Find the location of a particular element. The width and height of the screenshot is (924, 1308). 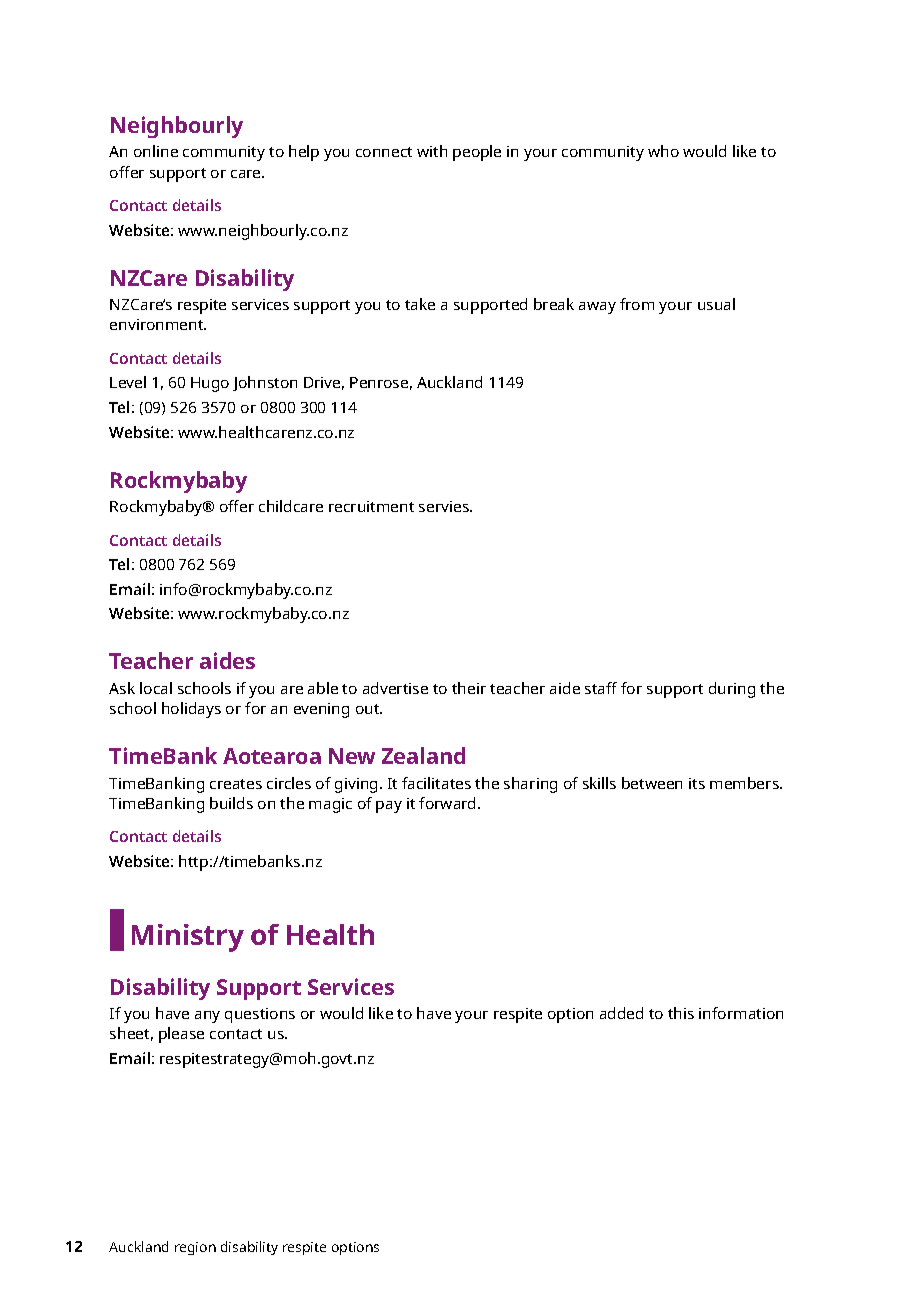

online is located at coordinates (156, 151).
